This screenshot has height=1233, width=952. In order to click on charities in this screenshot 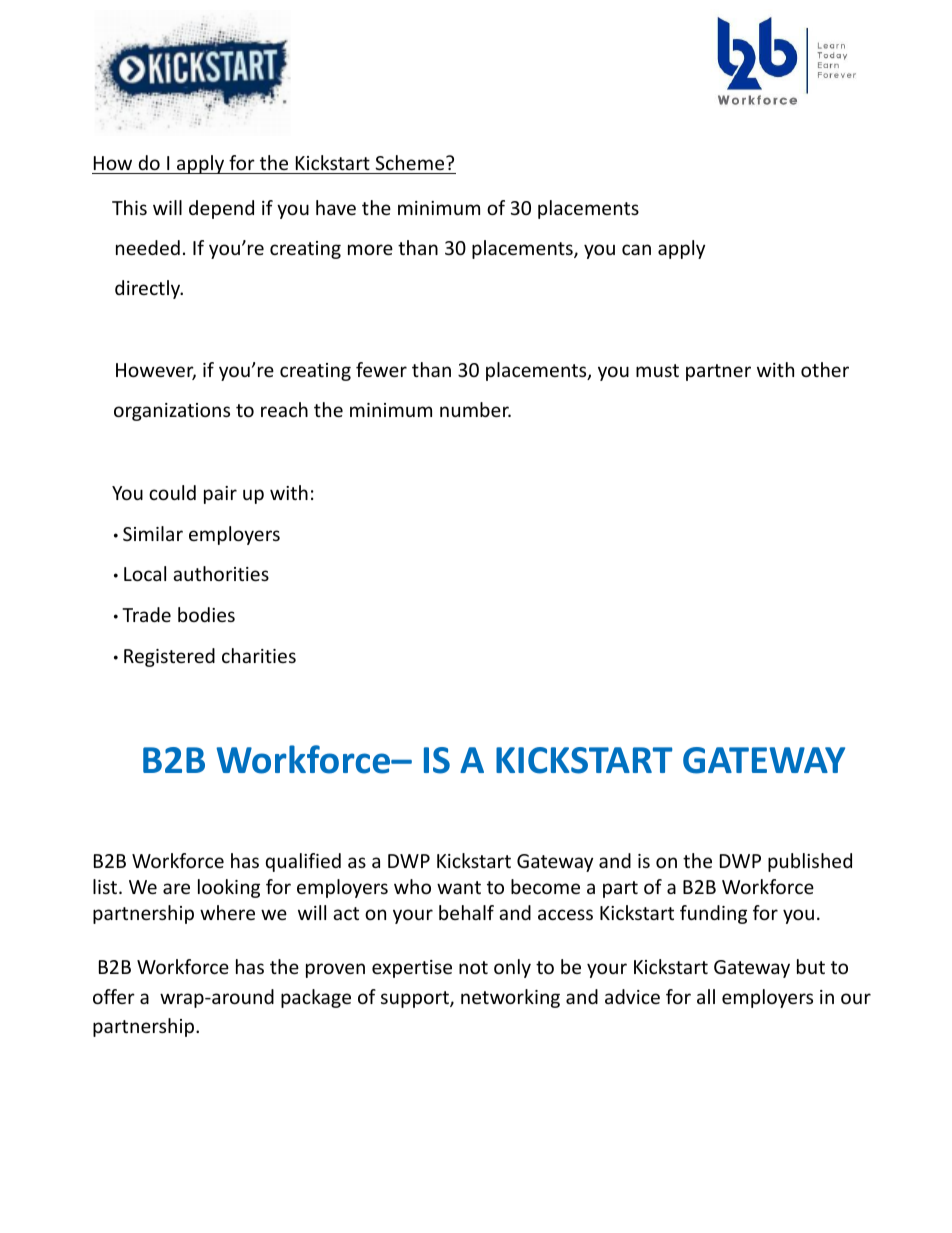, I will do `click(259, 655)`.
